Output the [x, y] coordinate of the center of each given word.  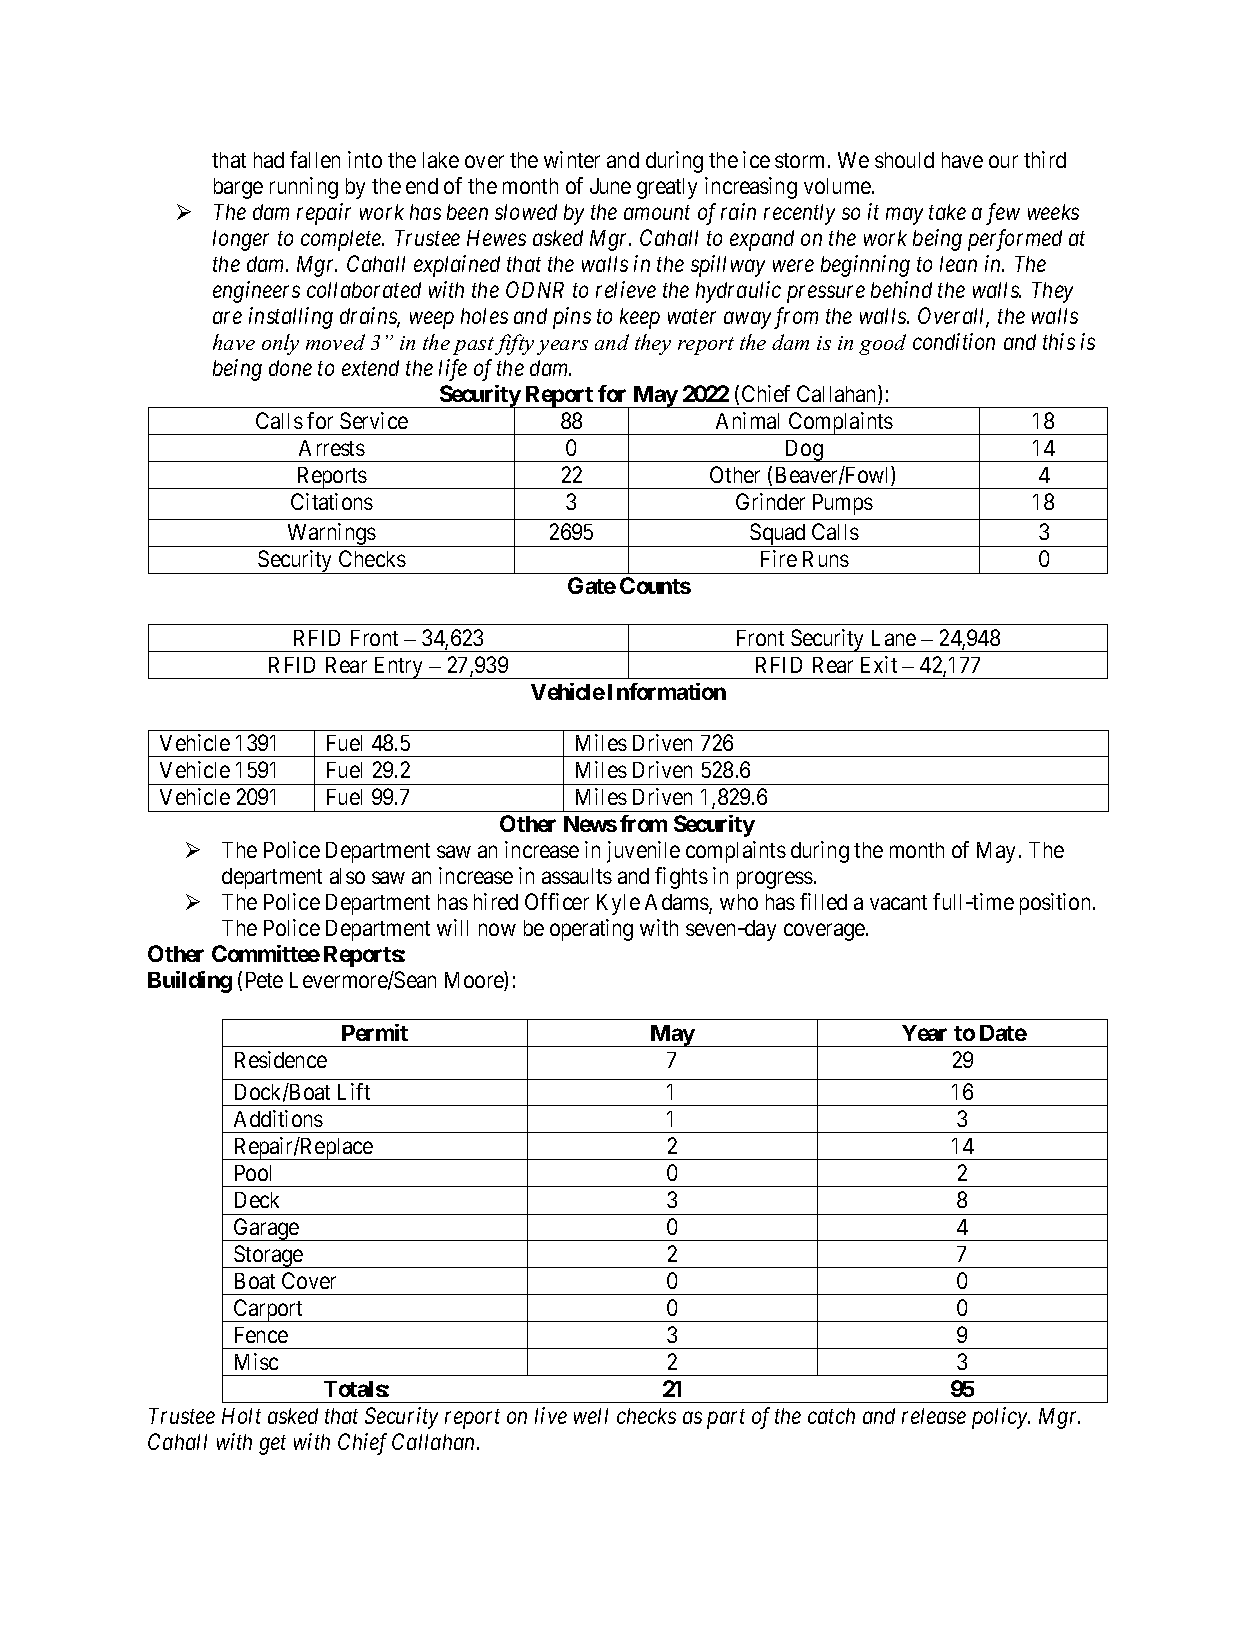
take [947, 212]
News [590, 824]
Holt [241, 1416]
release [934, 1416]
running [304, 188]
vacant [898, 902]
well [591, 1416]
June [610, 186]
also [347, 876]
